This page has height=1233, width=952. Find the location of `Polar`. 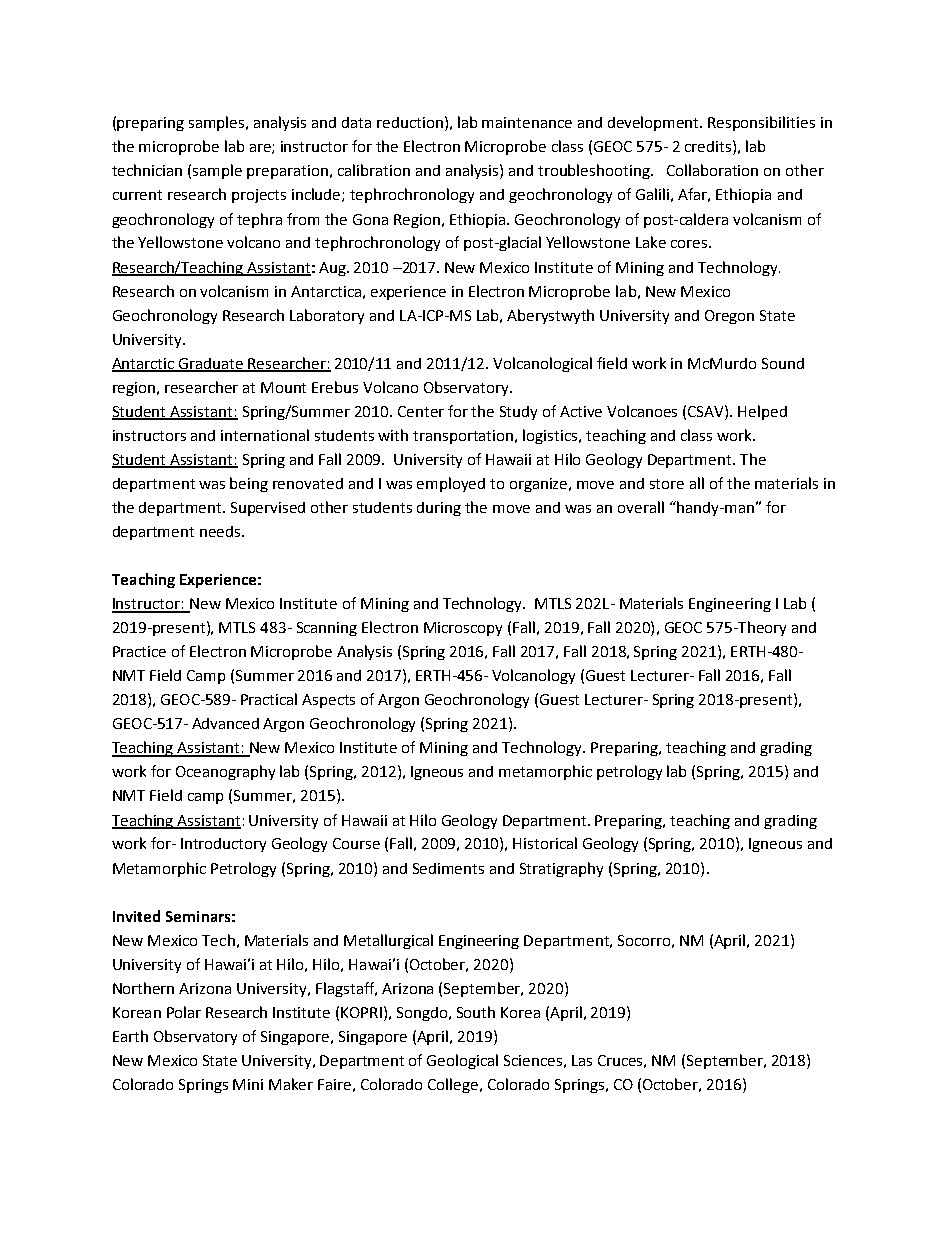

Polar is located at coordinates (184, 1012).
